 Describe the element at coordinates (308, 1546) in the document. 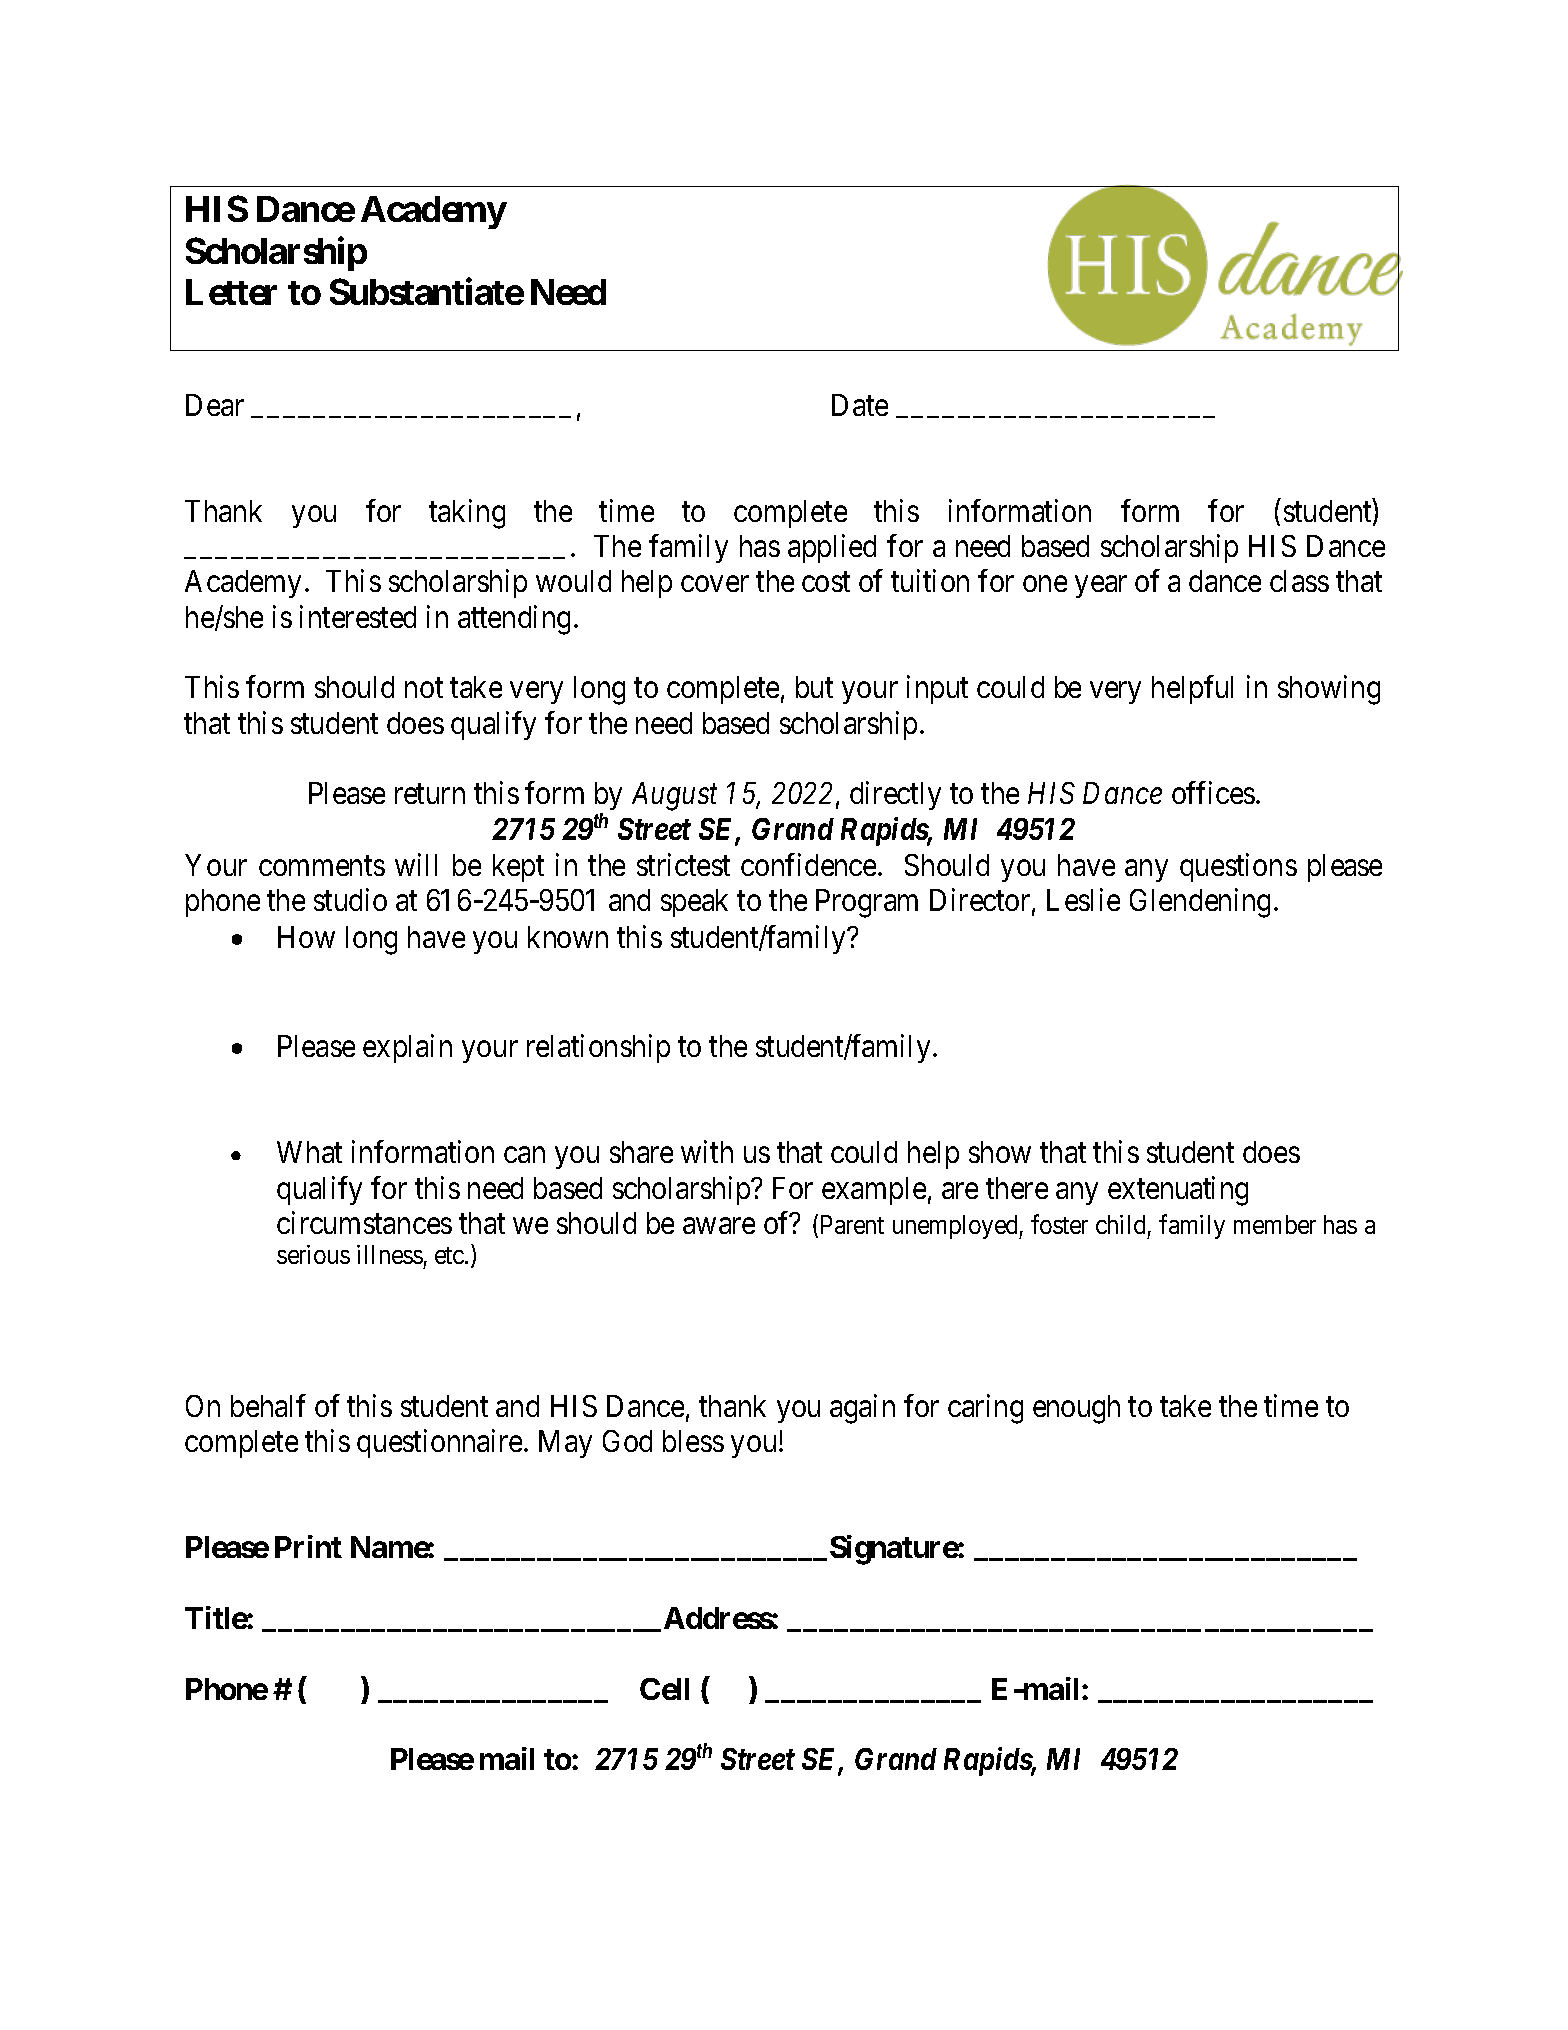

I see `Print` at that location.
